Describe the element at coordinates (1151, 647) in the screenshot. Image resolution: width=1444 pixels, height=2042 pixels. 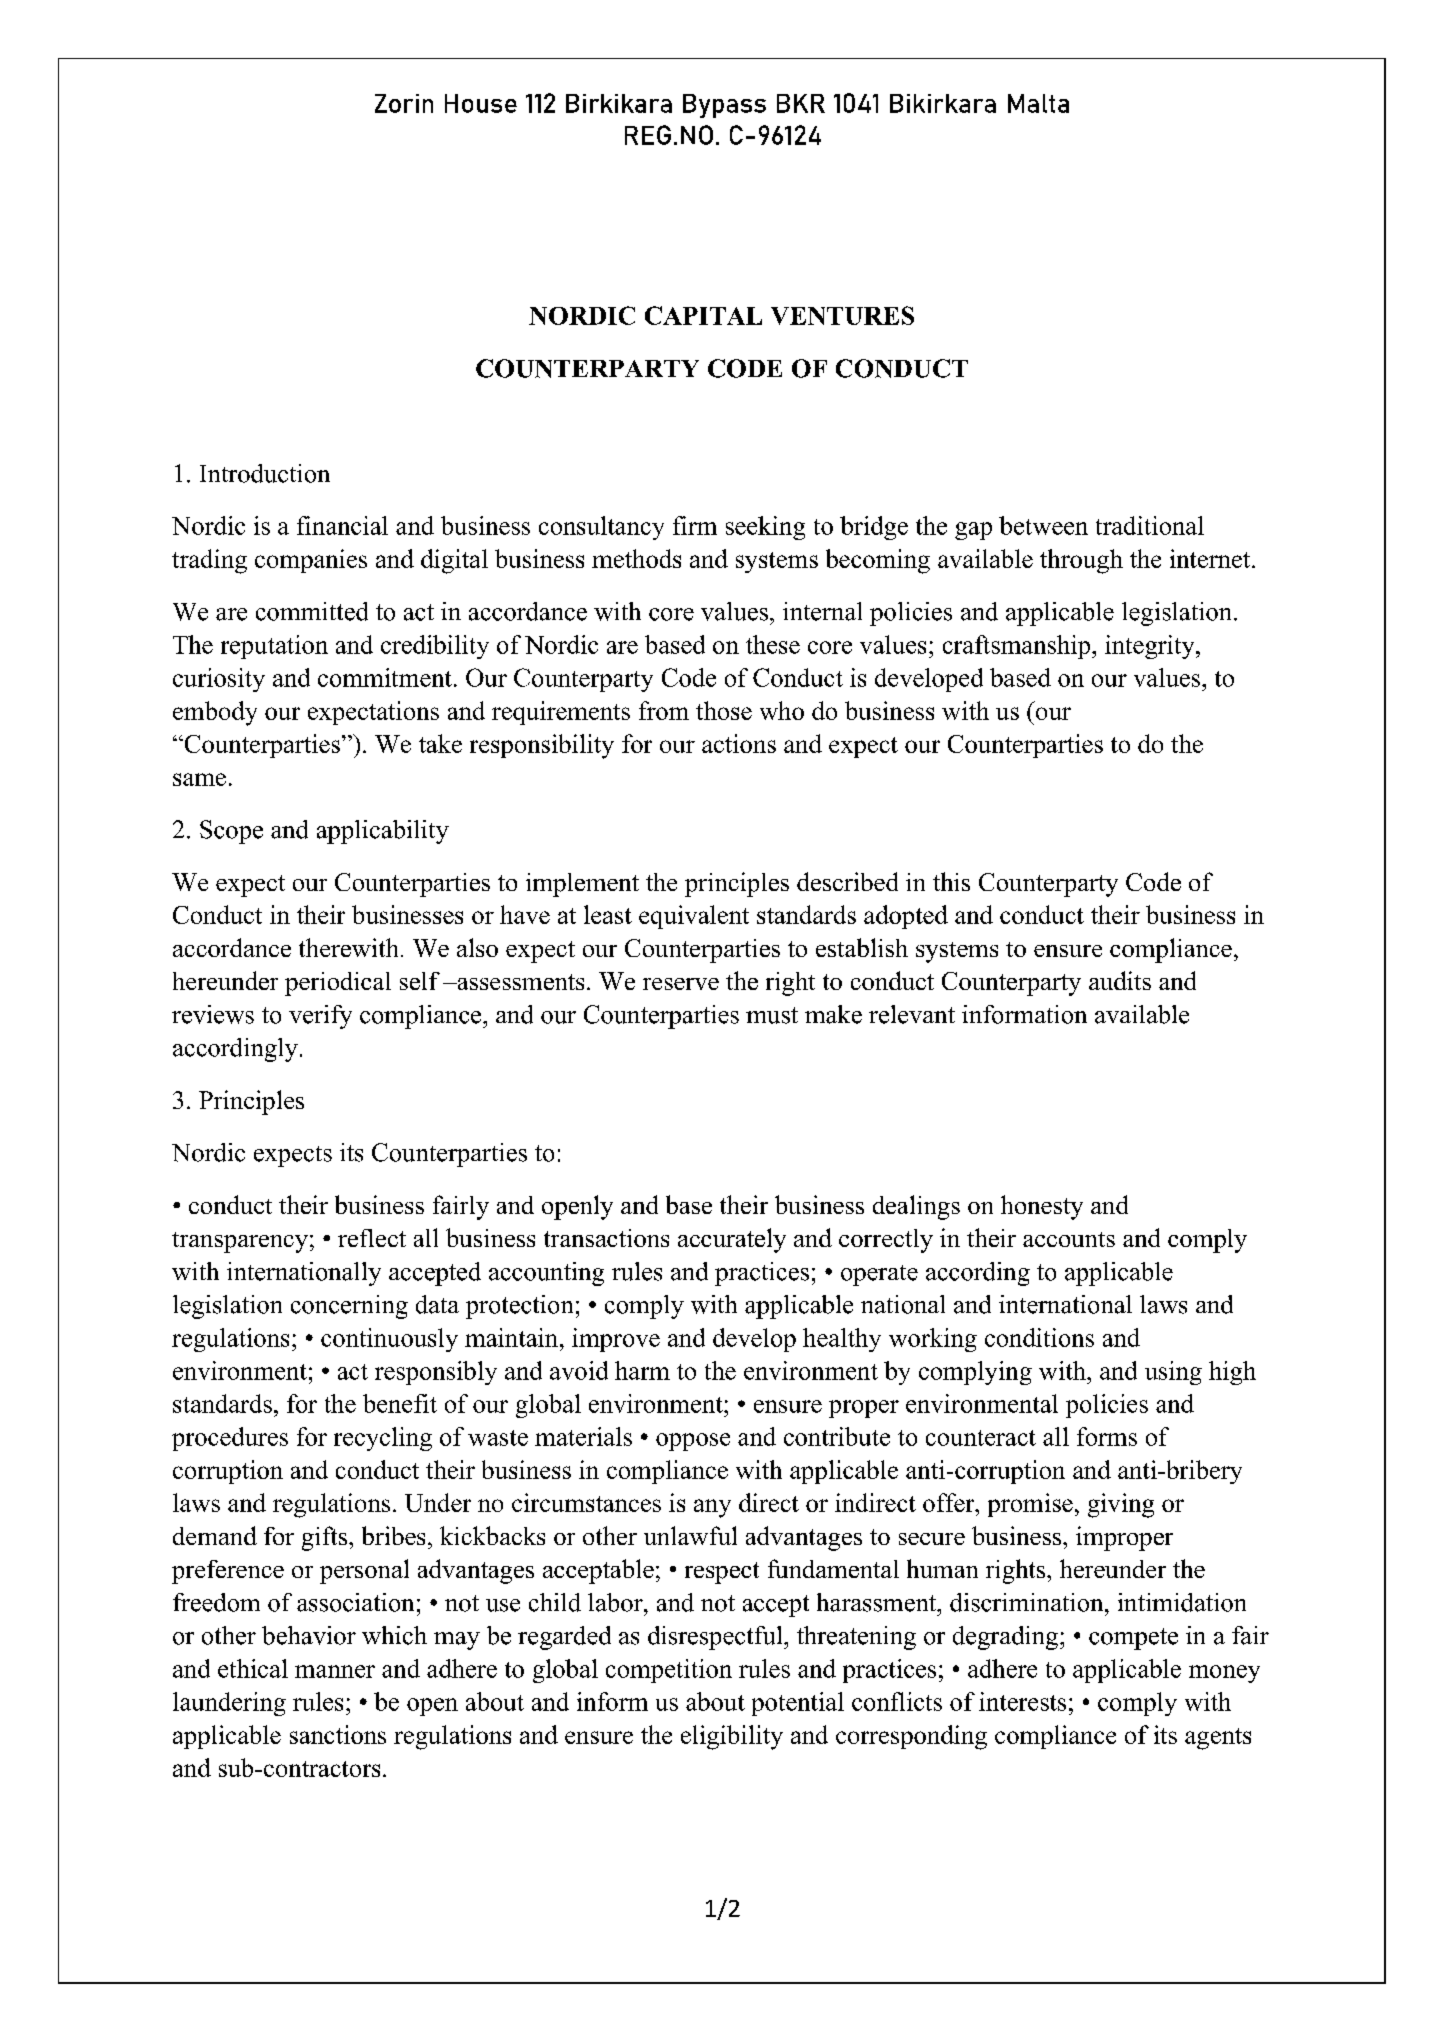
I see `integrity` at that location.
